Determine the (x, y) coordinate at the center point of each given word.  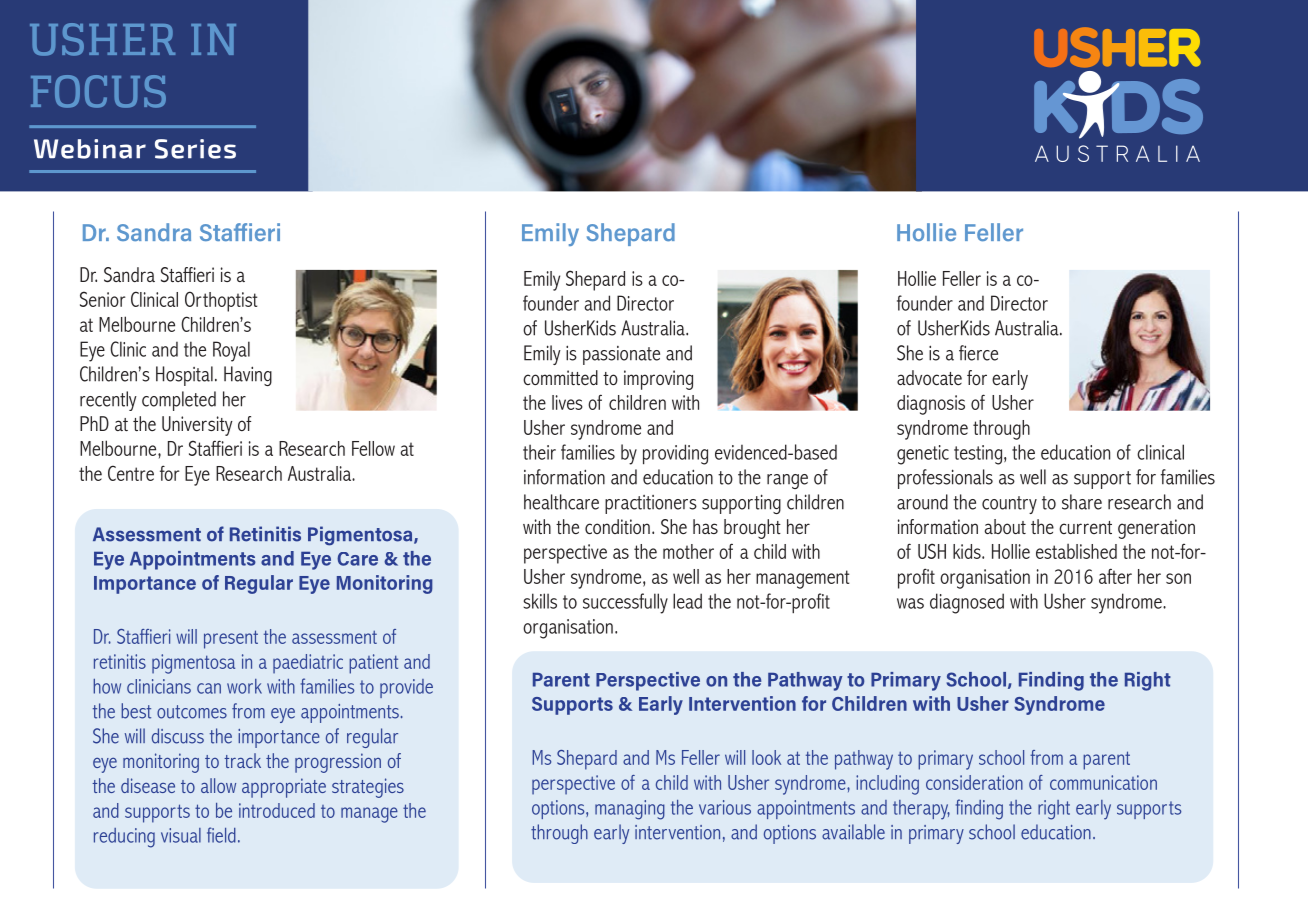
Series (195, 149)
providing (675, 454)
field (221, 835)
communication (1103, 782)
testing (978, 455)
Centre (131, 473)
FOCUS (98, 91)
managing (630, 810)
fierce (978, 353)
